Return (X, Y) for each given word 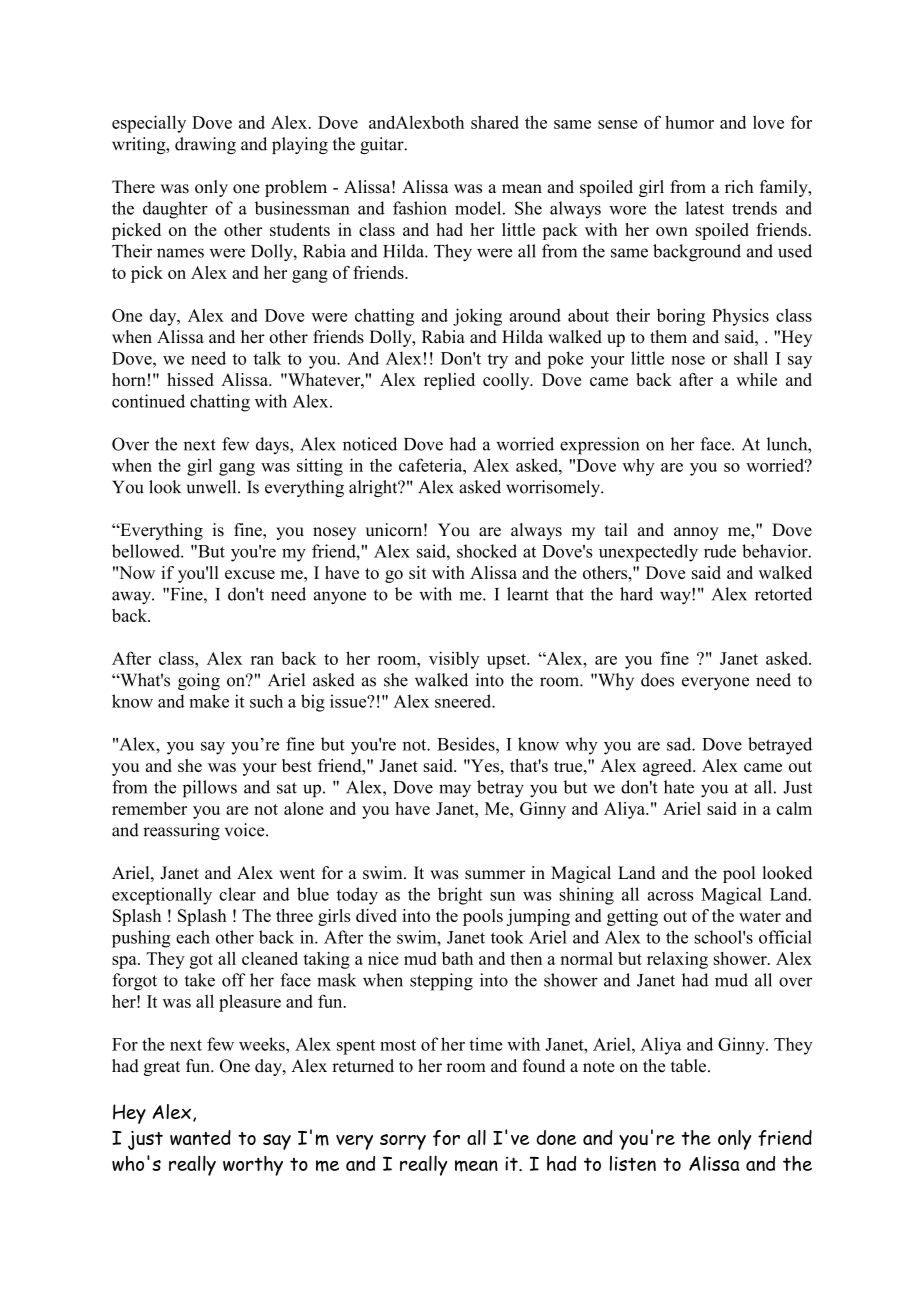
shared (495, 122)
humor (689, 122)
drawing (205, 145)
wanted (200, 1137)
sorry (403, 1142)
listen (633, 1163)
